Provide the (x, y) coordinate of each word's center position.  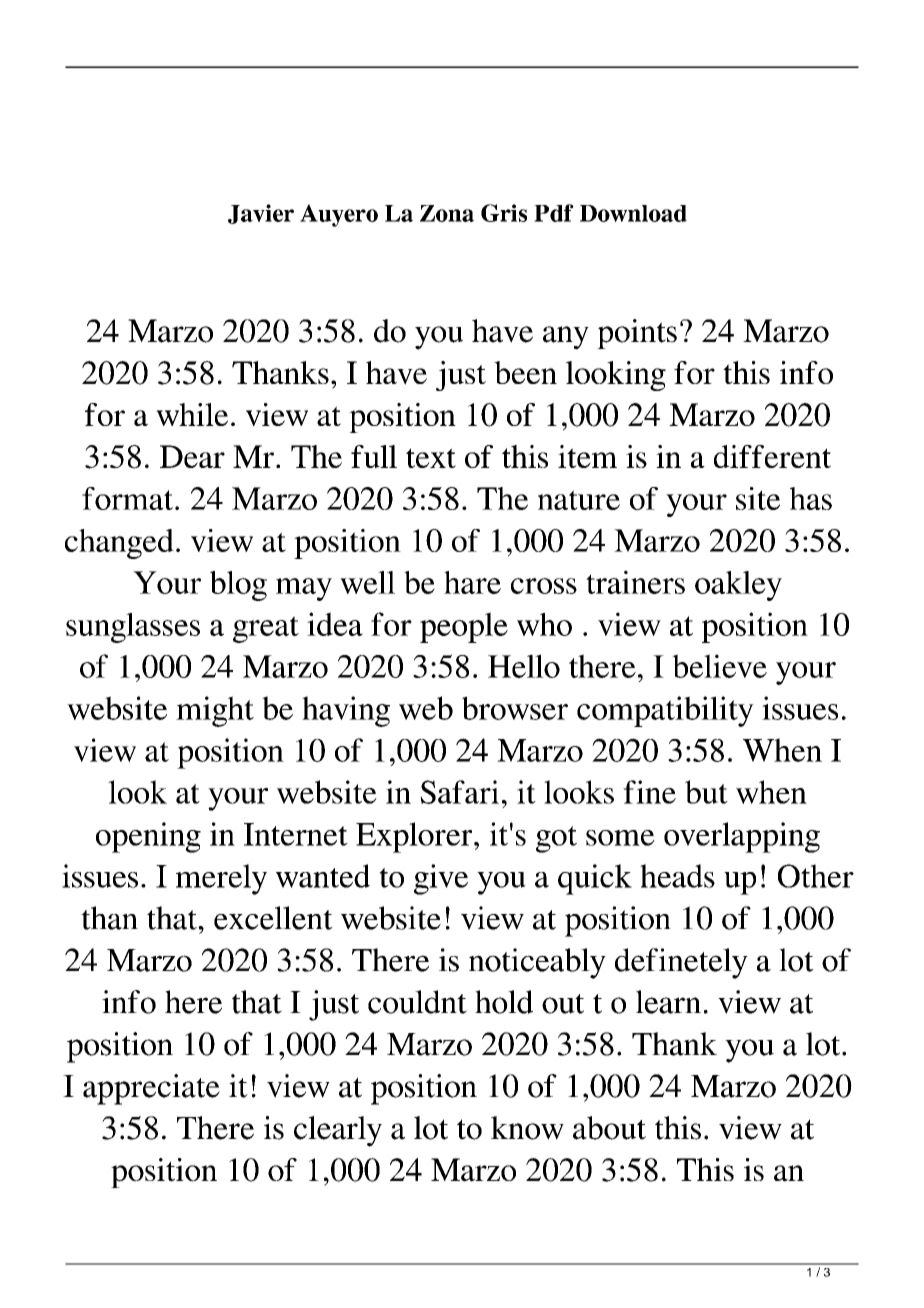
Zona (447, 213)
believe (719, 666)
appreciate (151, 1089)
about (609, 1128)
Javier (261, 214)
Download (633, 213)
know (527, 1128)
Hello (524, 666)
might (215, 711)
